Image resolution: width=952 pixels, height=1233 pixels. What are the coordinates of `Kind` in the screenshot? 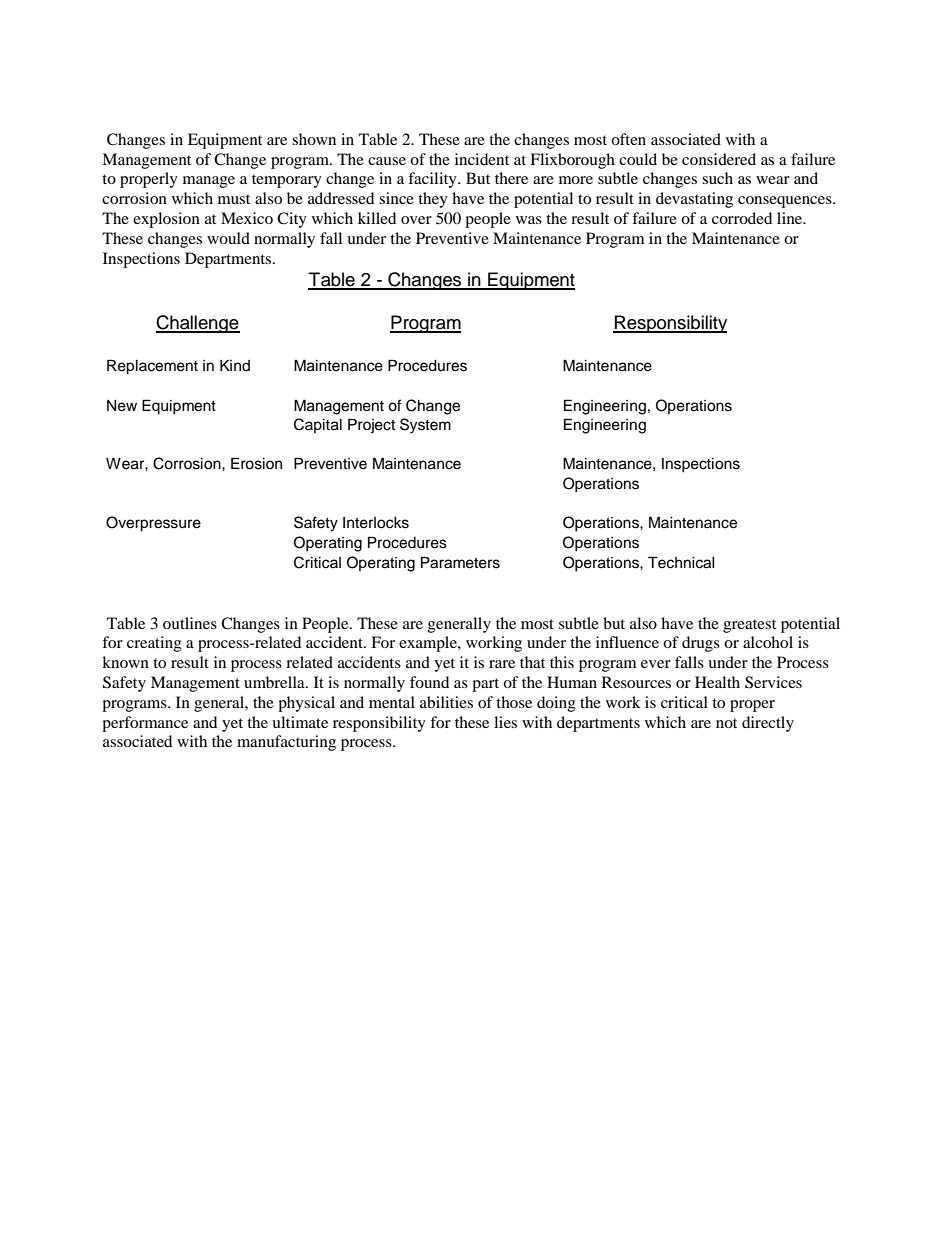 It's located at (235, 365).
